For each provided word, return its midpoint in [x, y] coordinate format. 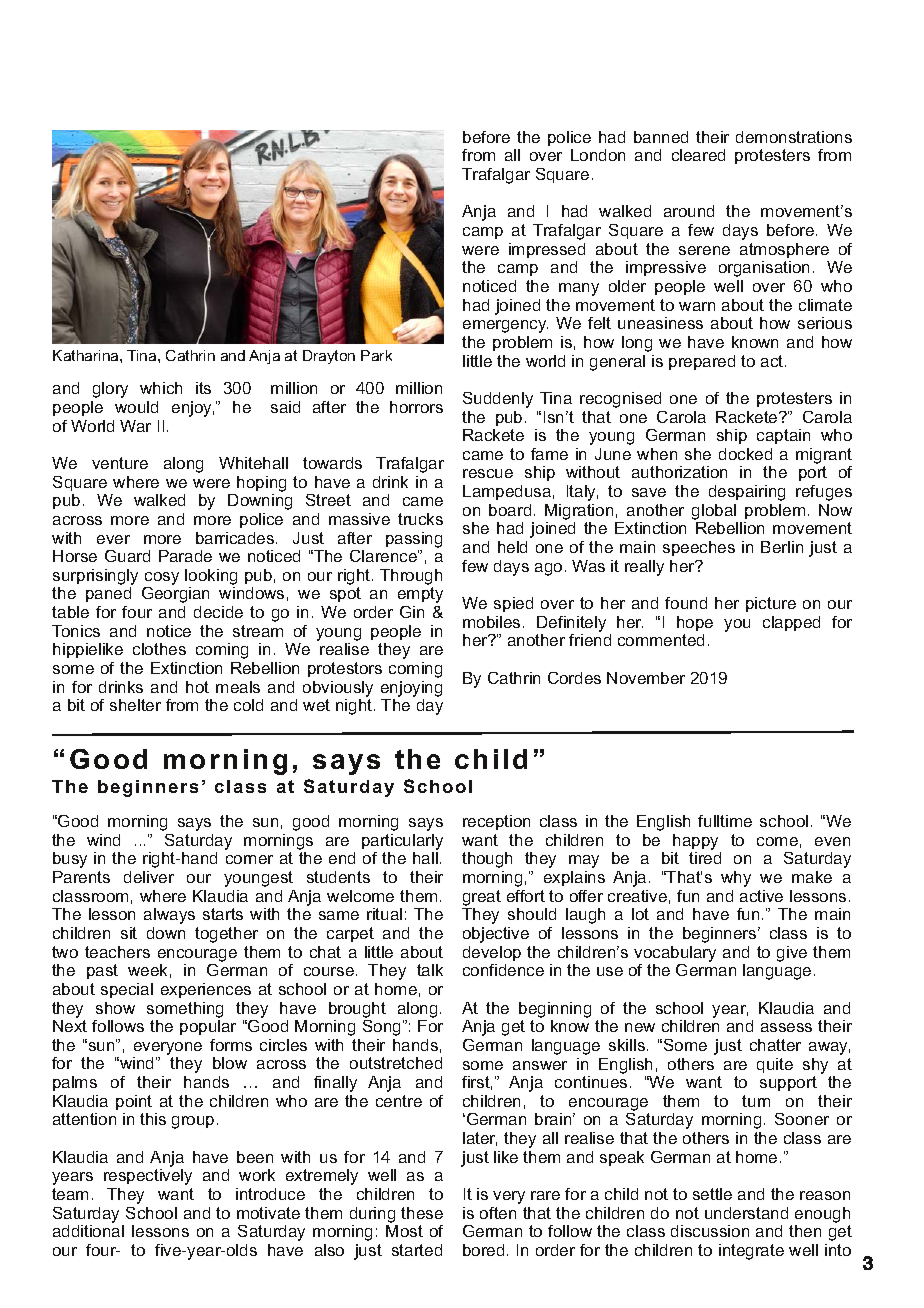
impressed [547, 250]
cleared [698, 155]
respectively [148, 1177]
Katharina [87, 355]
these [422, 1213]
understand [746, 1213]
